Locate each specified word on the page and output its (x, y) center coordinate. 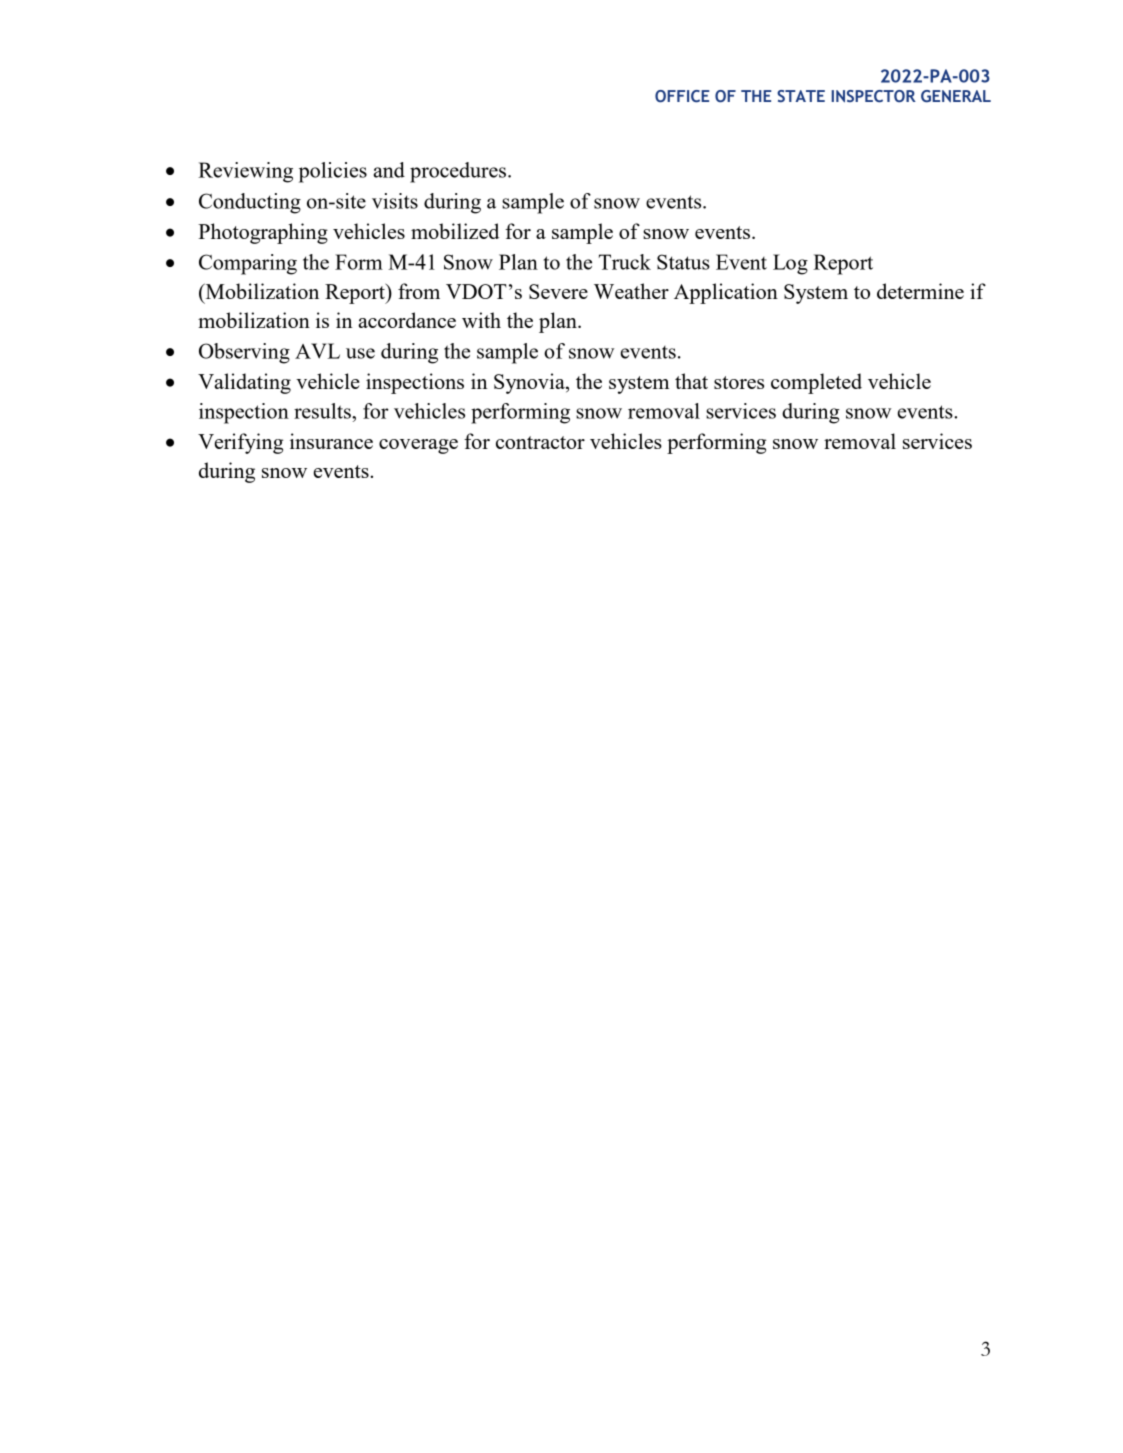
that (691, 381)
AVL (317, 351)
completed (816, 383)
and (389, 170)
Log (790, 264)
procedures (459, 172)
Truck (625, 262)
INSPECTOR (873, 96)
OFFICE (682, 96)
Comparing (248, 264)
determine (920, 291)
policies (333, 172)
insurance (331, 441)
